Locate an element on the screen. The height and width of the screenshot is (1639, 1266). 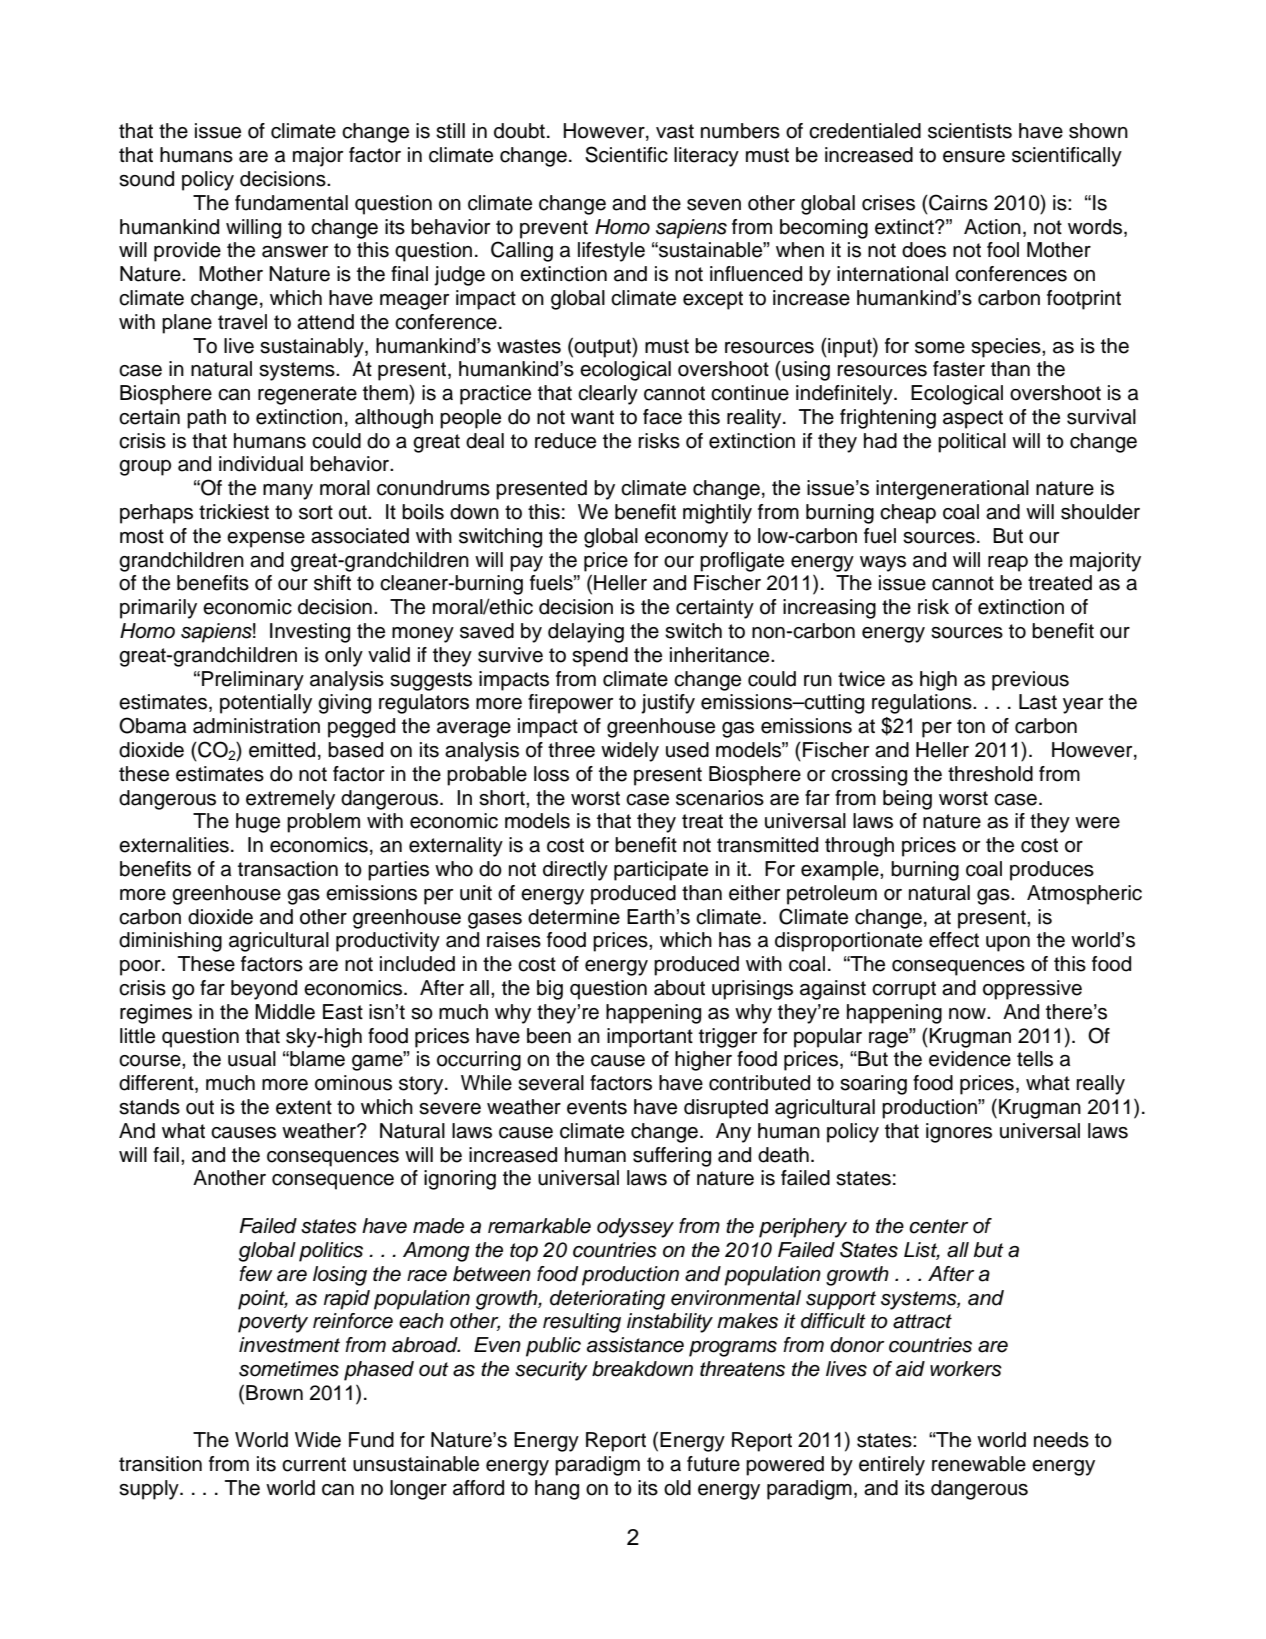
important is located at coordinates (650, 1038).
